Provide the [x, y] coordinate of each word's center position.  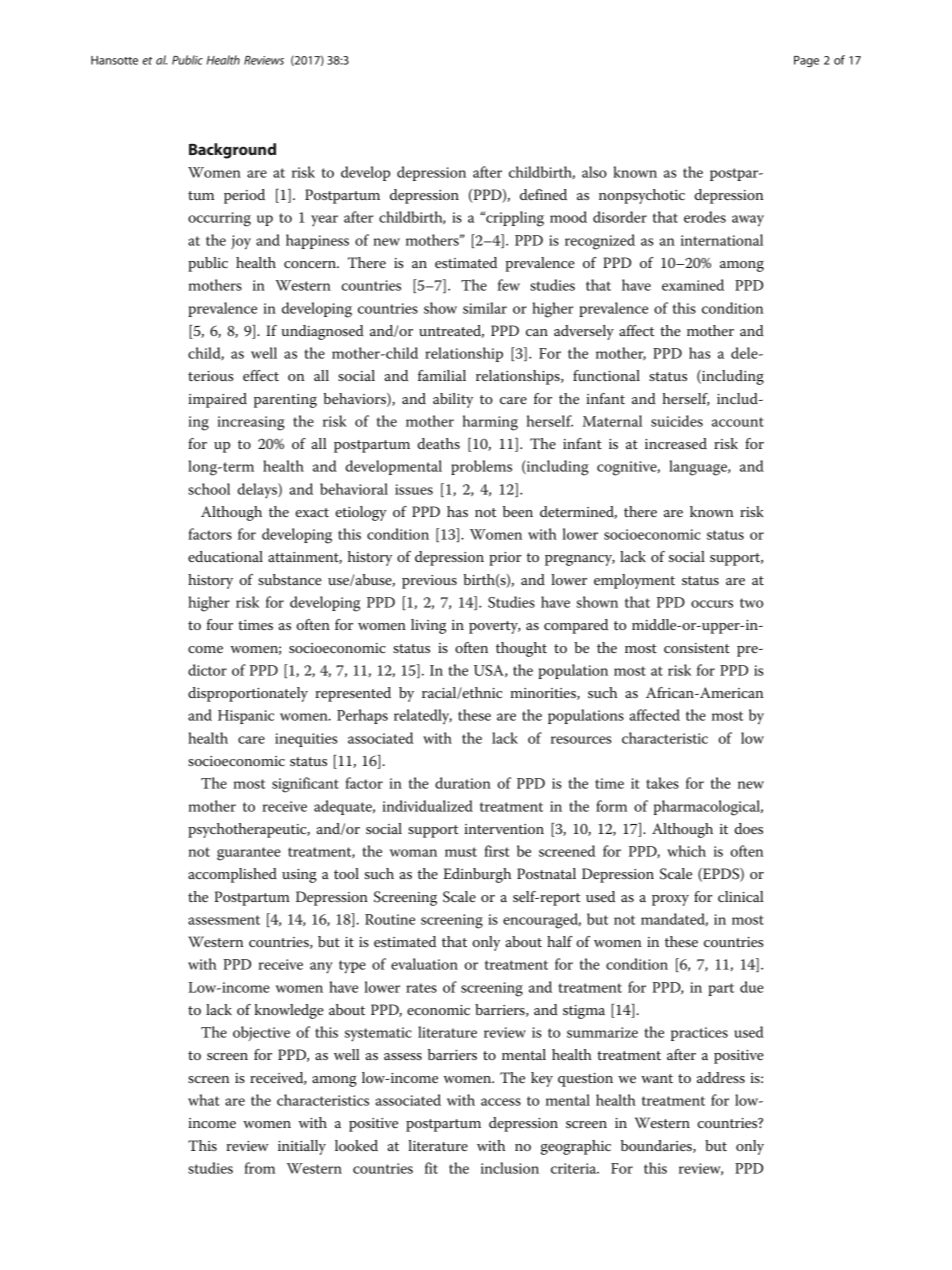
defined [543, 194]
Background [232, 151]
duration [463, 783]
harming [490, 423]
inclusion [510, 1168]
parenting [285, 401]
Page [806, 61]
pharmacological [708, 808]
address [721, 1077]
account [738, 422]
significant [305, 785]
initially [302, 1147]
